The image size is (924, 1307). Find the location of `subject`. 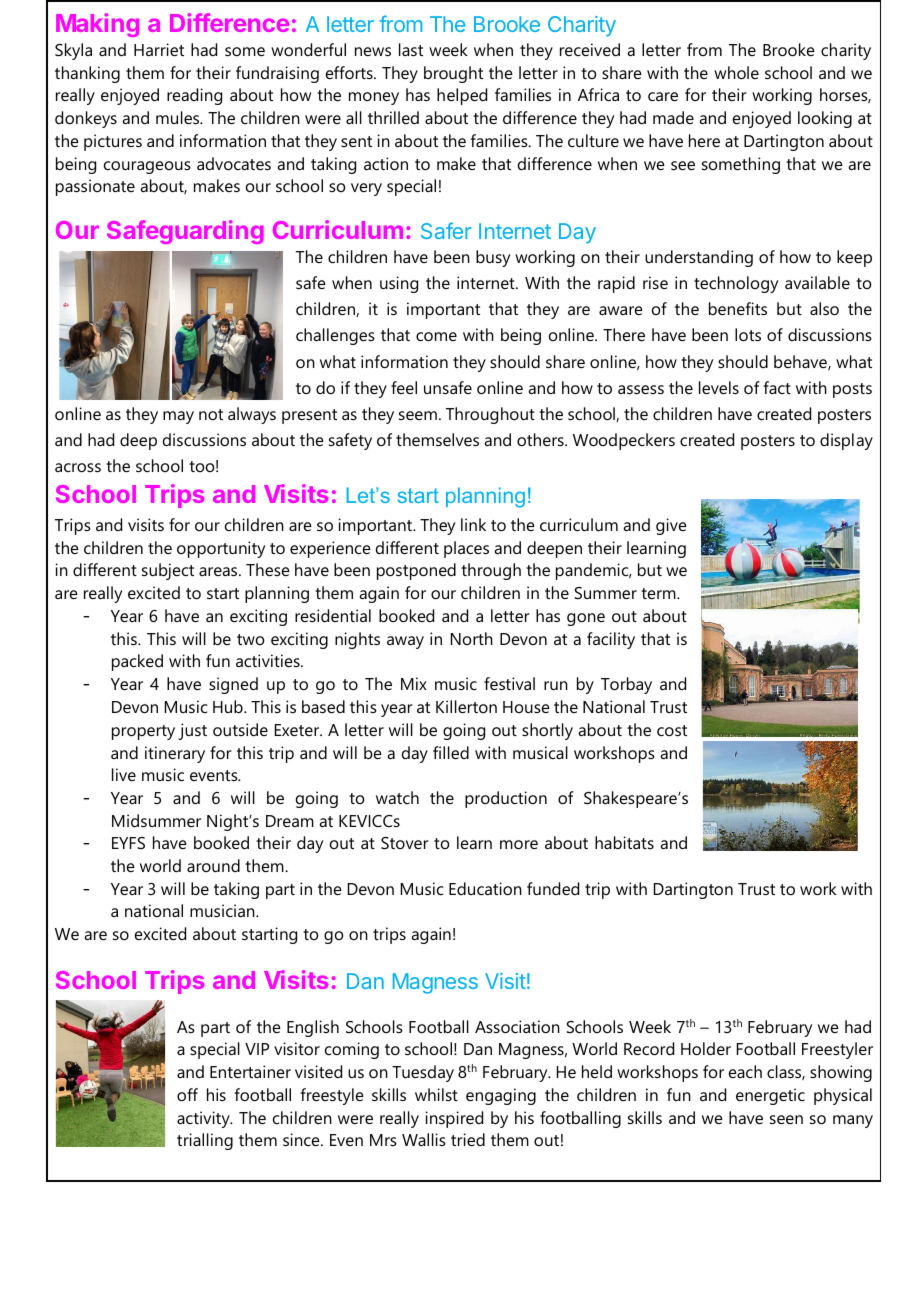

subject is located at coordinates (168, 571).
